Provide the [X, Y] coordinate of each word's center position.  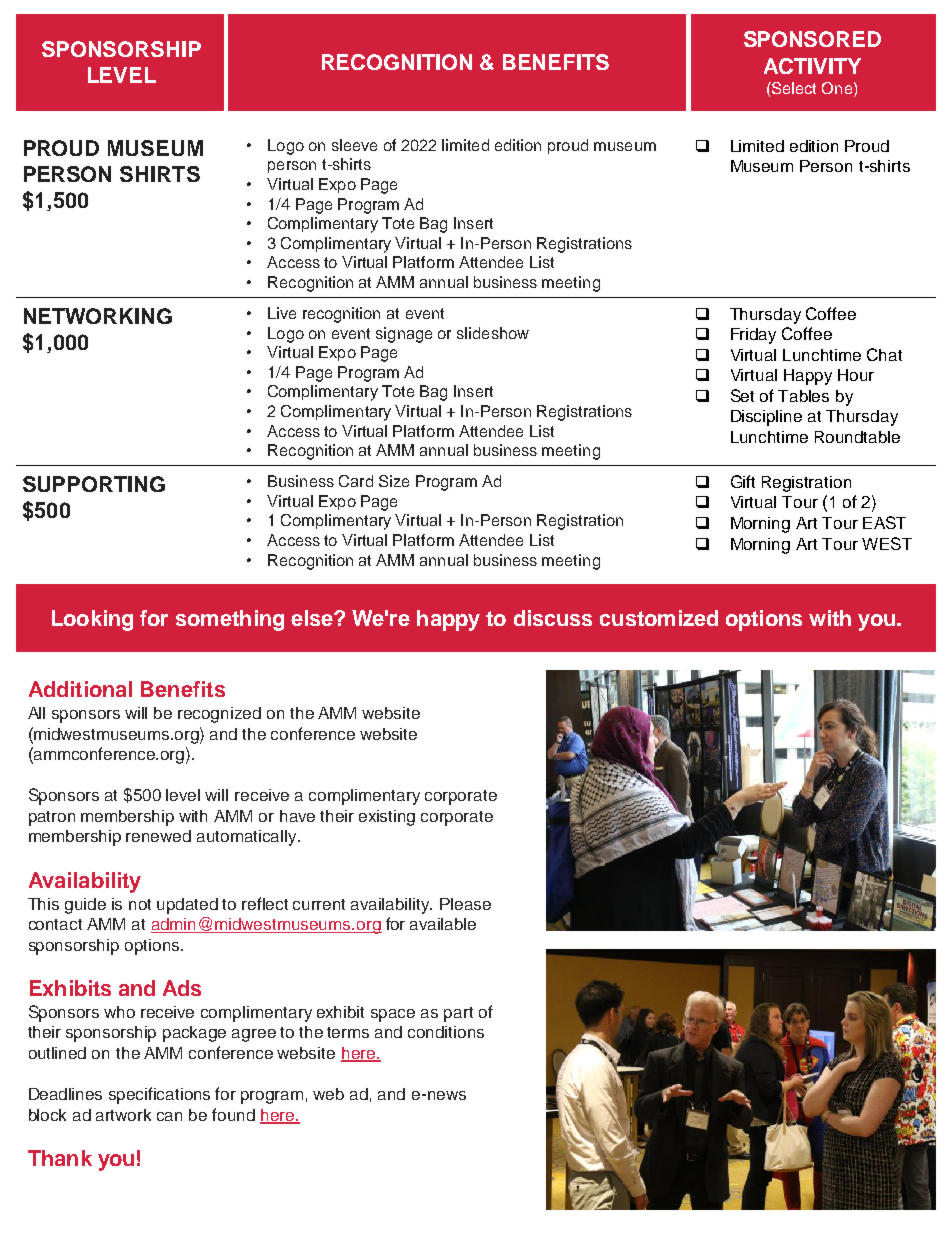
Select [793, 88]
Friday [753, 336]
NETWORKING [98, 316]
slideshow [493, 333]
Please [465, 904]
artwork [123, 1115]
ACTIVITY [812, 66]
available [443, 924]
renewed [158, 836]
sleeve [354, 145]
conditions [446, 1032]
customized [659, 618]
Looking [92, 620]
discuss [553, 618]
